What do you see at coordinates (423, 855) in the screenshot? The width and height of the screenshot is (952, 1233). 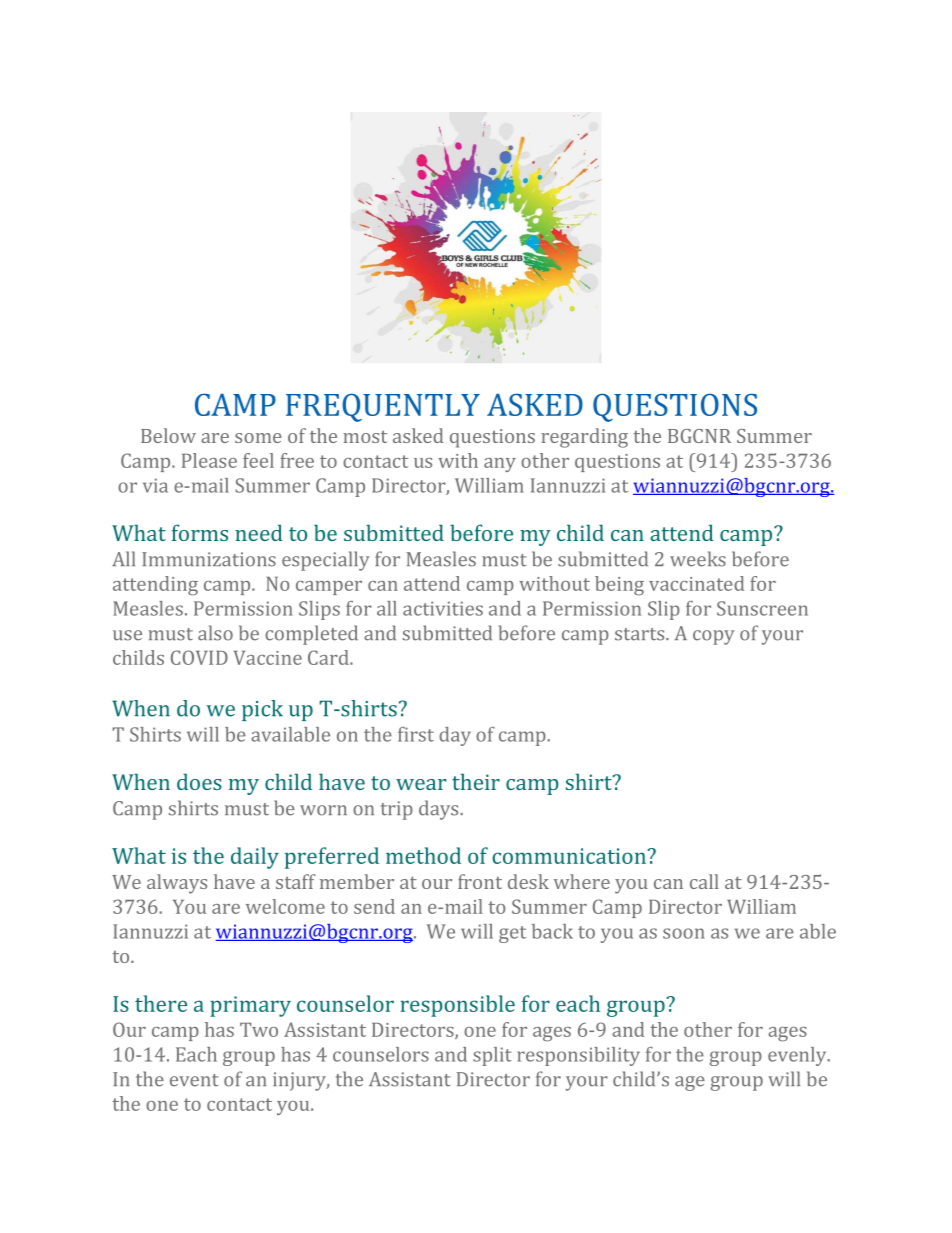 I see `method` at bounding box center [423, 855].
